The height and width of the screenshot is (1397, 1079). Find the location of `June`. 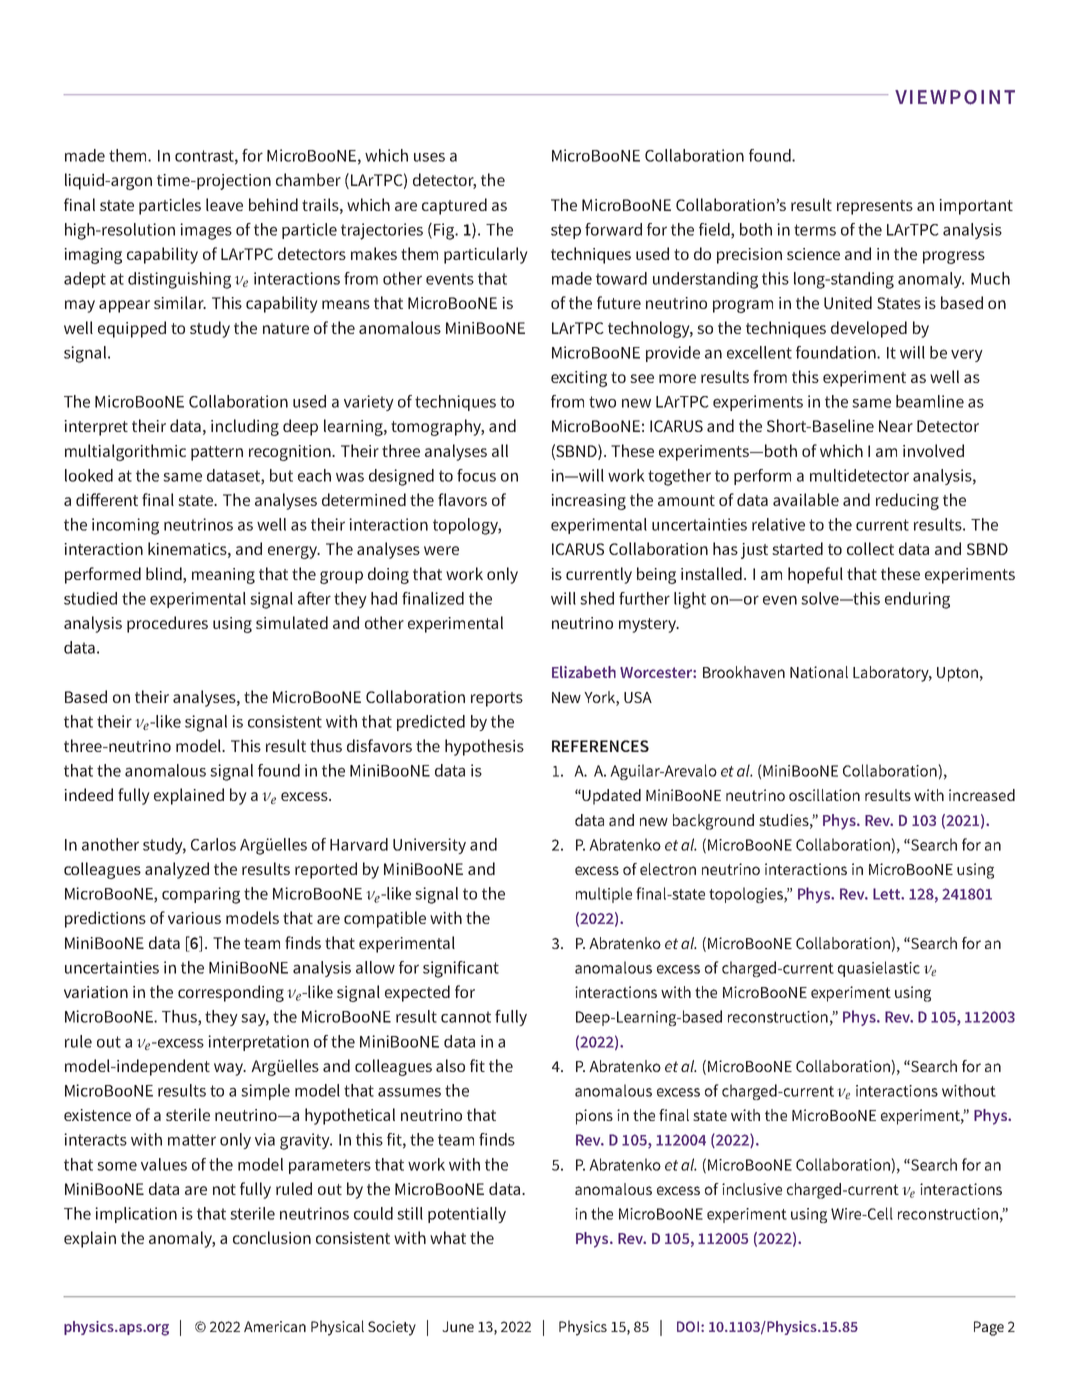

June is located at coordinates (458, 1326).
